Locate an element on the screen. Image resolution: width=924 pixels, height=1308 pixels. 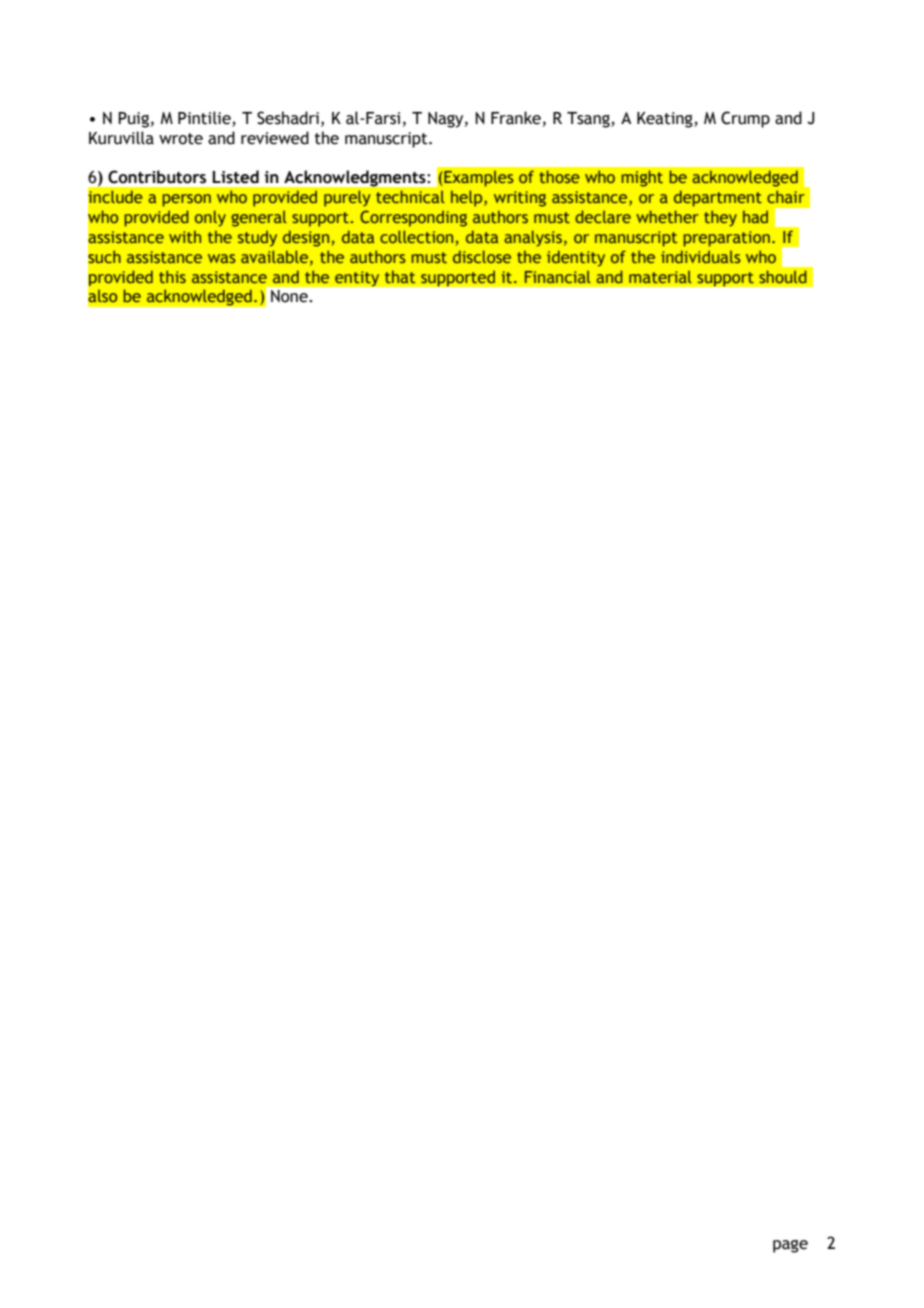
Crump is located at coordinates (745, 119).
